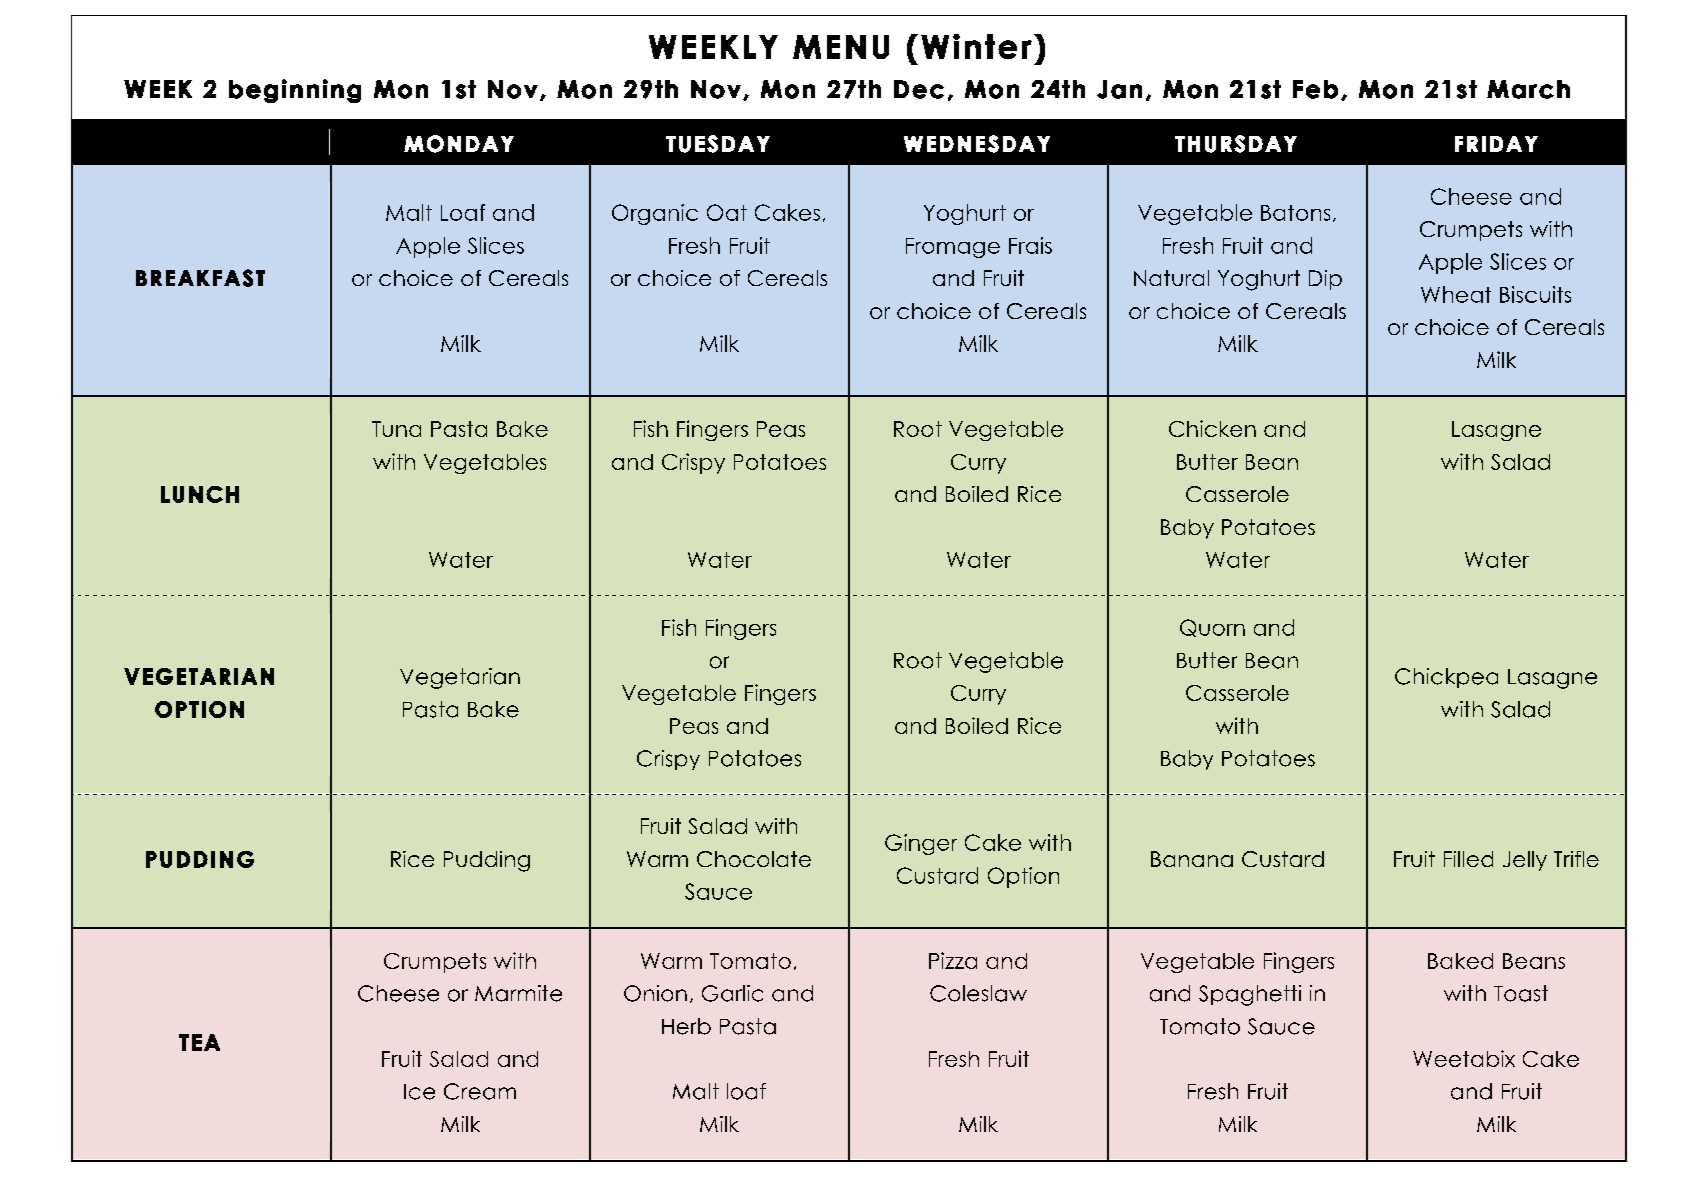  I want to click on Feb, so click(1315, 89).
